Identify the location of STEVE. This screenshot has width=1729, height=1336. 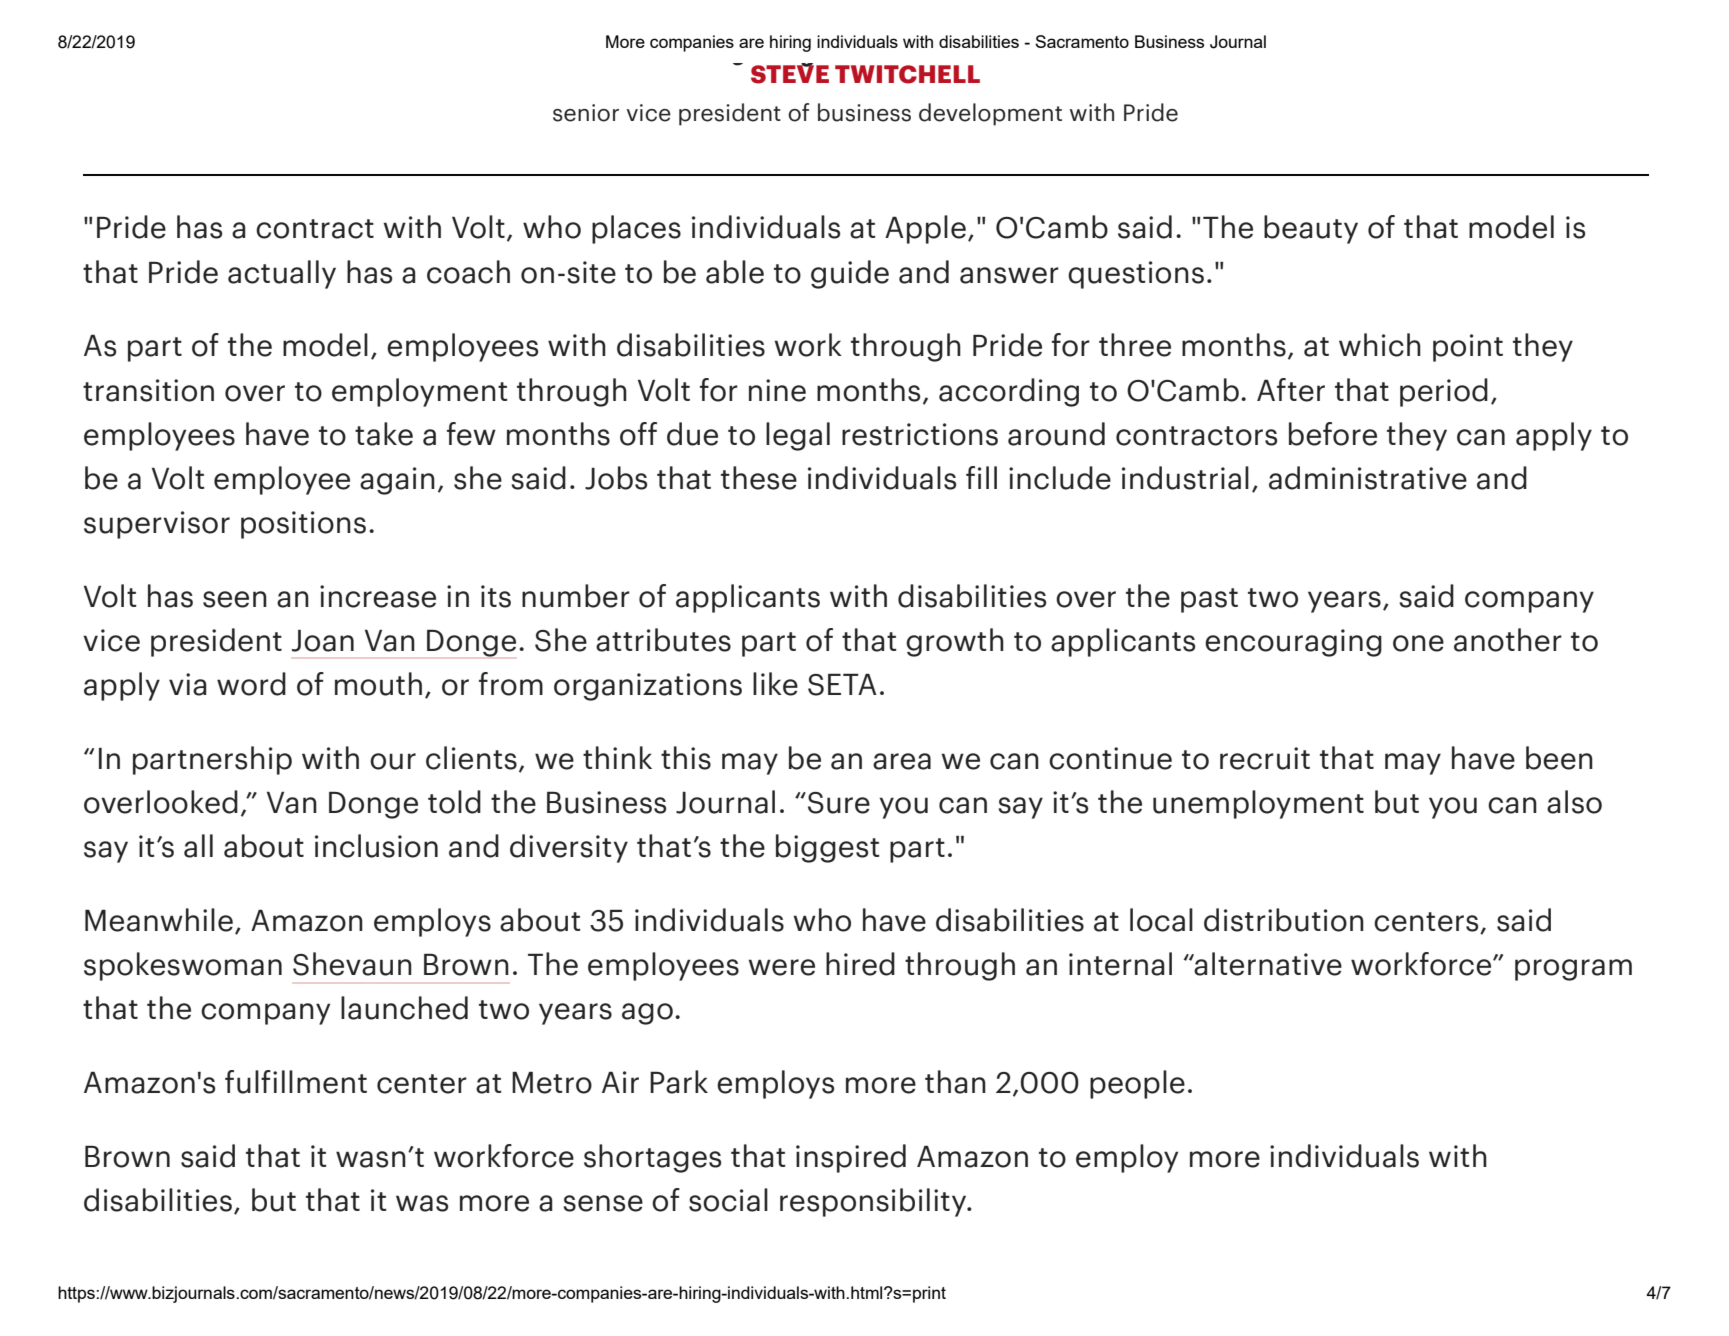
(790, 73).
